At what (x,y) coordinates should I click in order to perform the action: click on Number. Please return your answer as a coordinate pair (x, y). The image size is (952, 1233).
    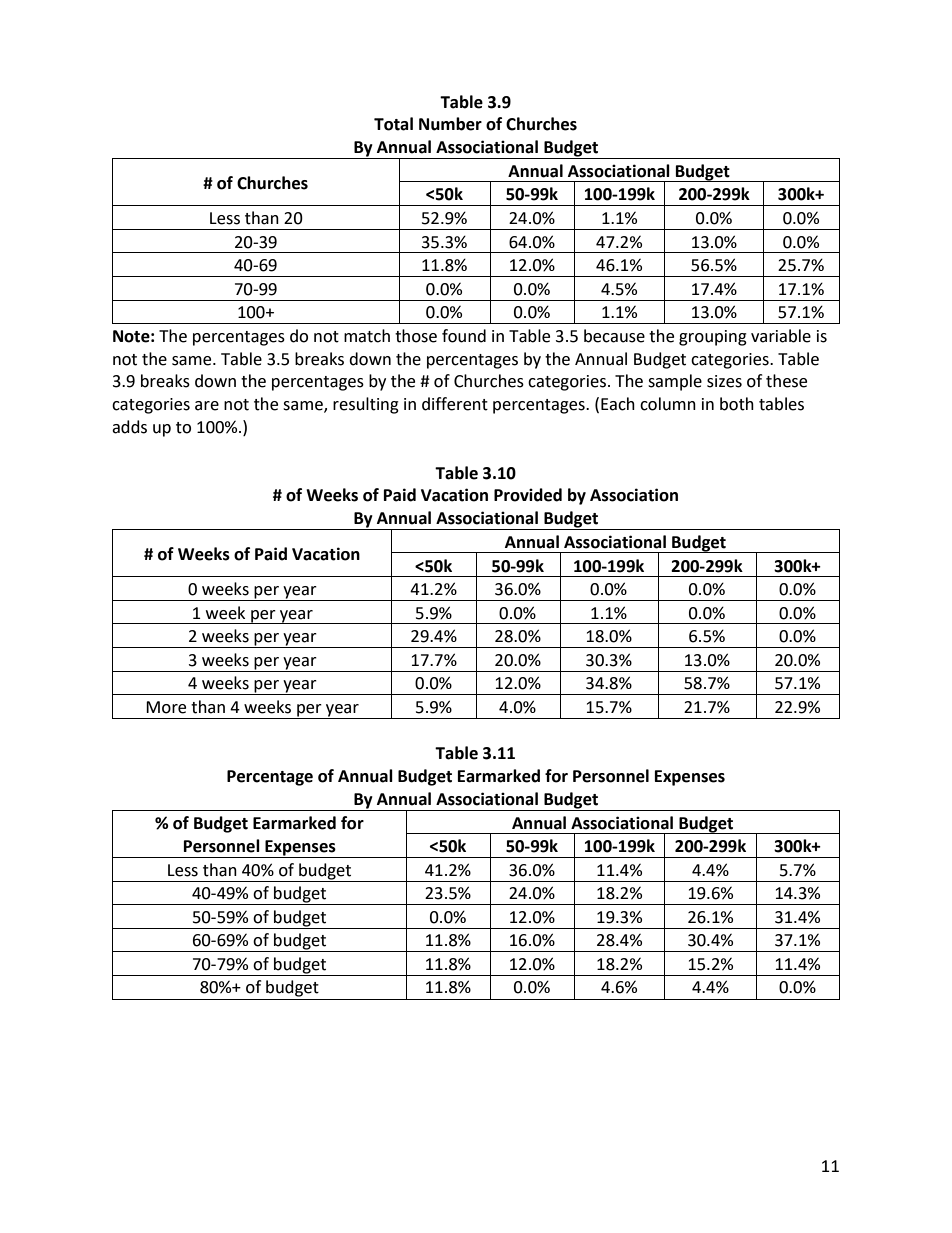
    Looking at the image, I should click on (450, 124).
